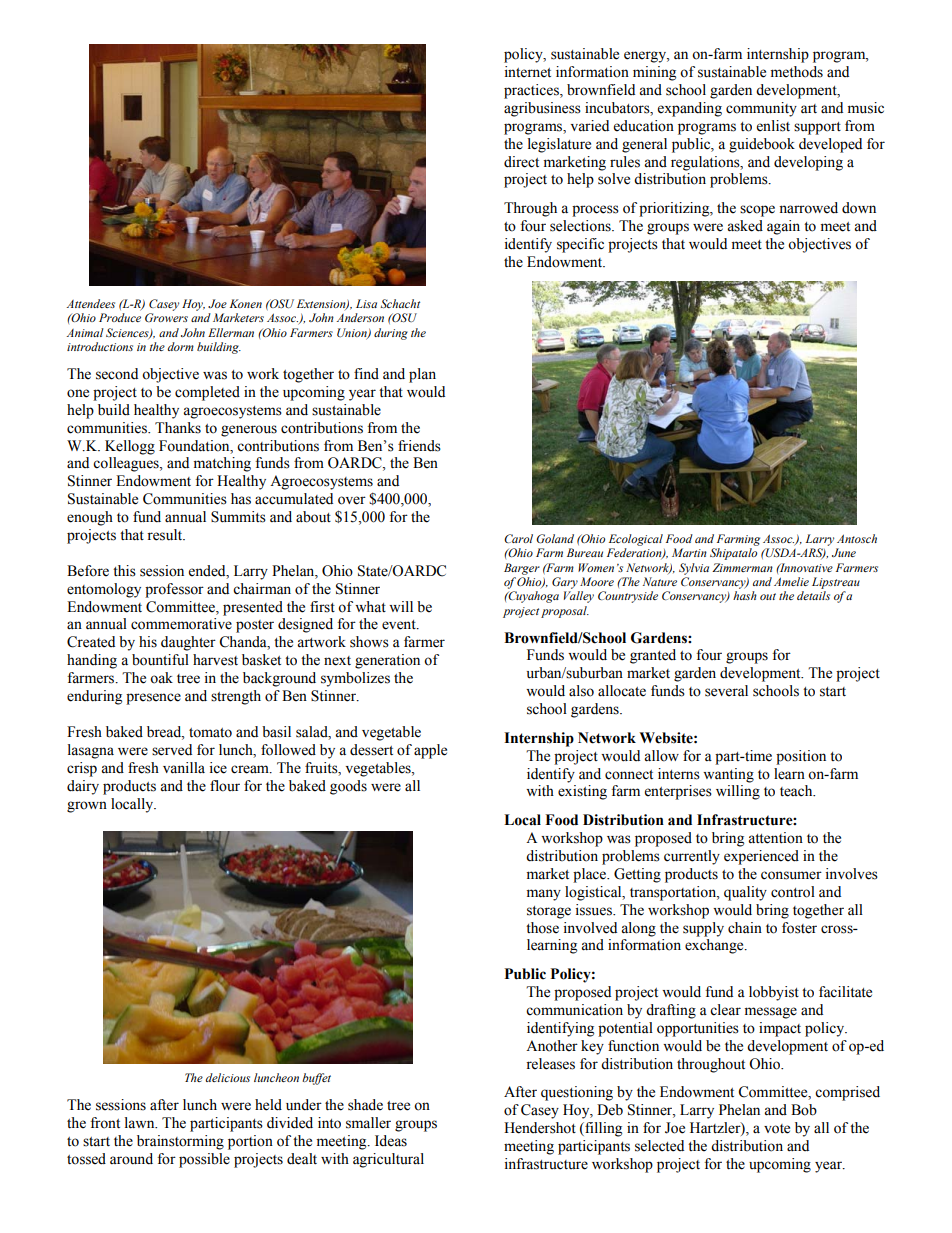  What do you see at coordinates (761, 109) in the document?
I see `community` at bounding box center [761, 109].
